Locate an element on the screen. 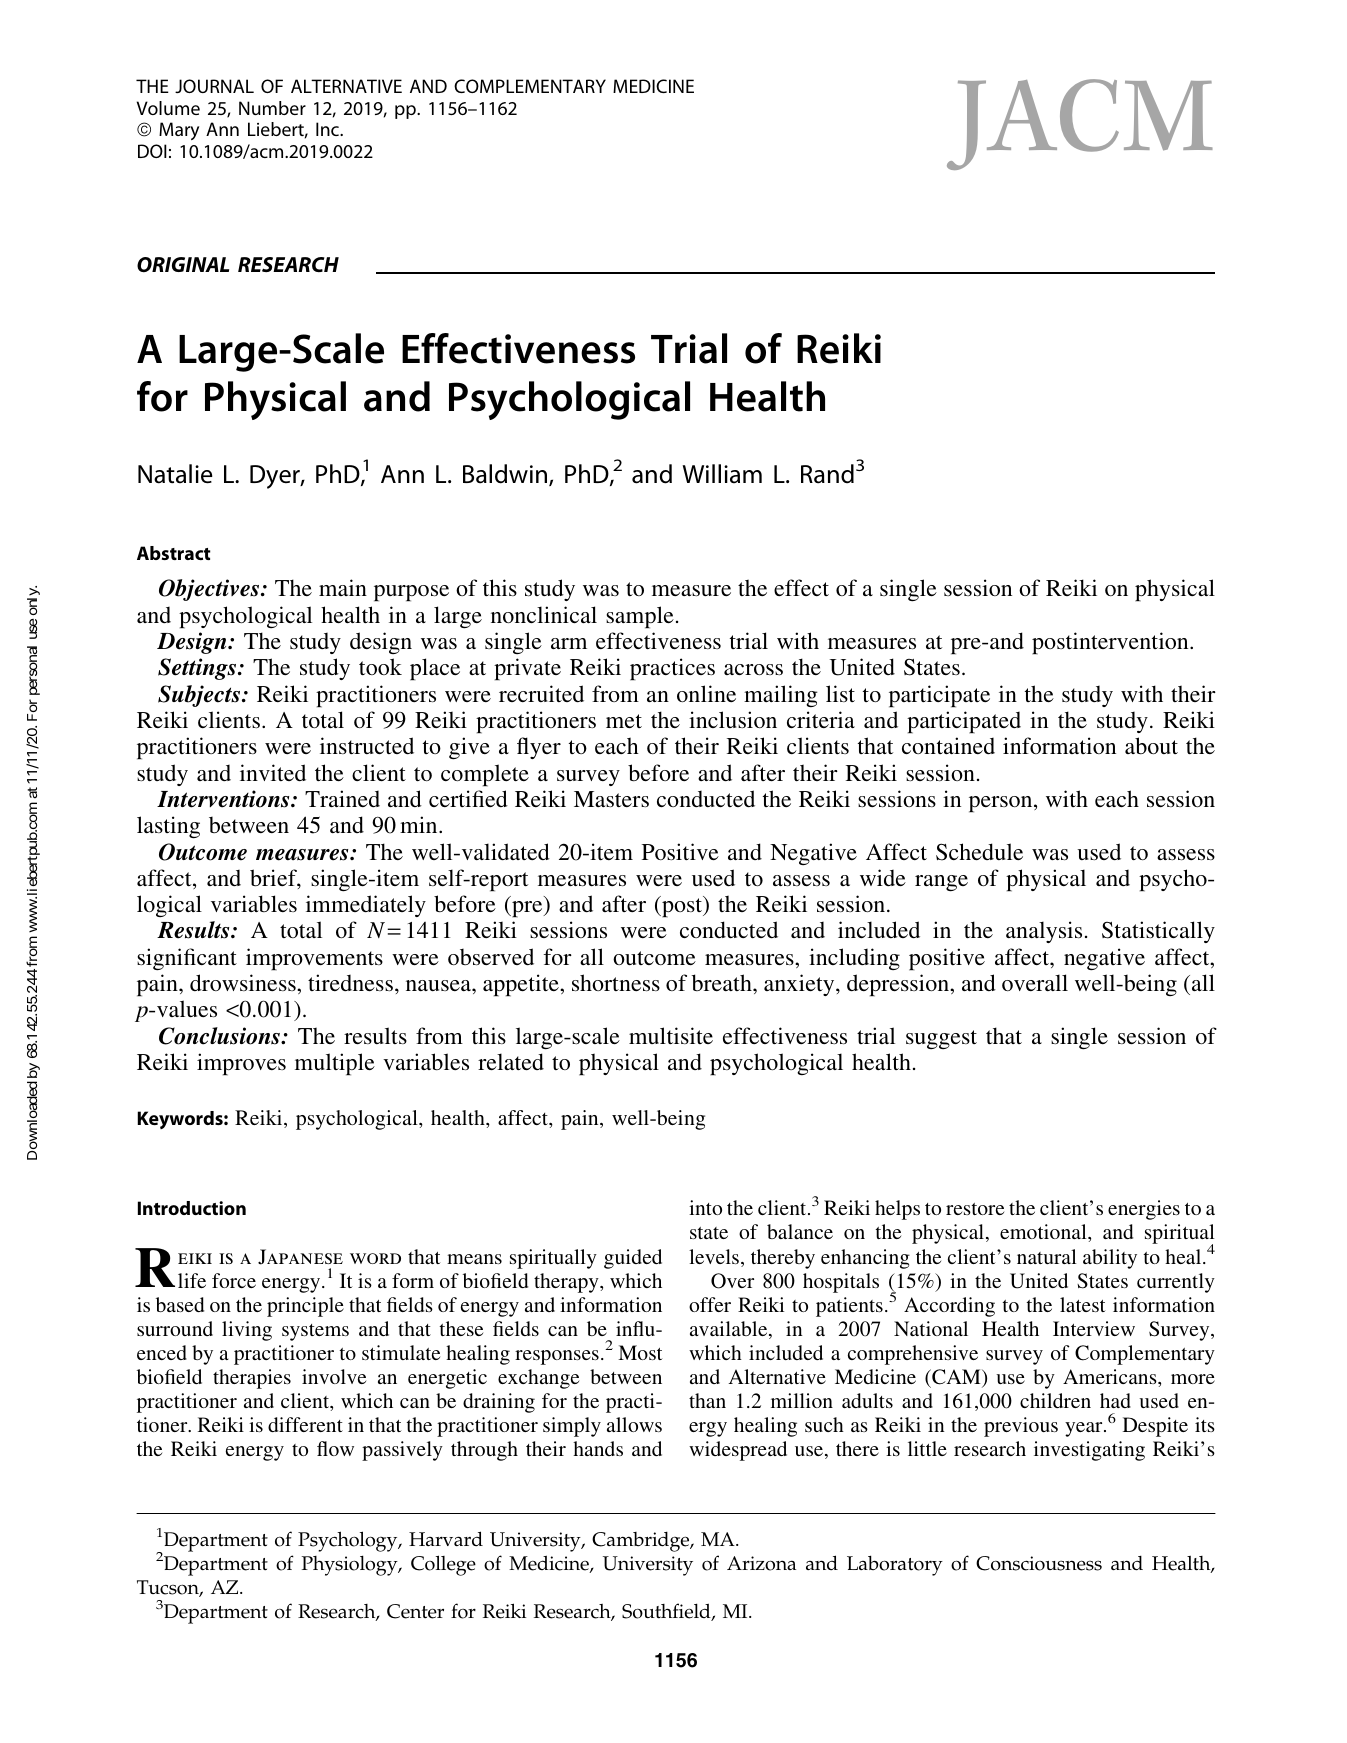 Image resolution: width=1347 pixels, height=1743 pixels. William is located at coordinates (722, 474).
